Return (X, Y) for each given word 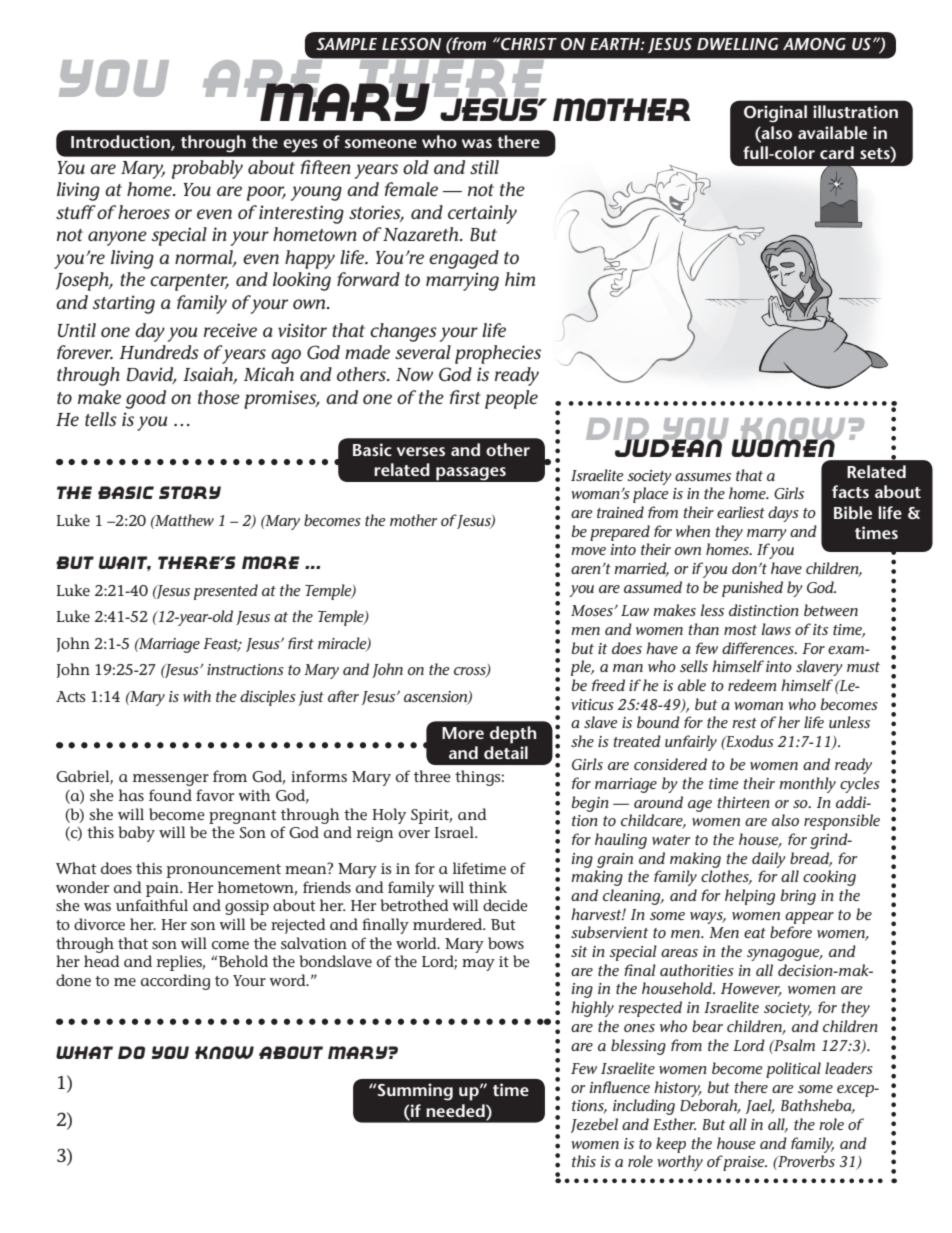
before (791, 932)
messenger (171, 780)
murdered (449, 924)
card (837, 152)
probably (207, 169)
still (484, 167)
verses (421, 451)
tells (101, 419)
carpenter (189, 282)
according (175, 982)
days (783, 514)
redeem (752, 685)
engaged (464, 259)
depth (513, 735)
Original (775, 114)
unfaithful (152, 905)
